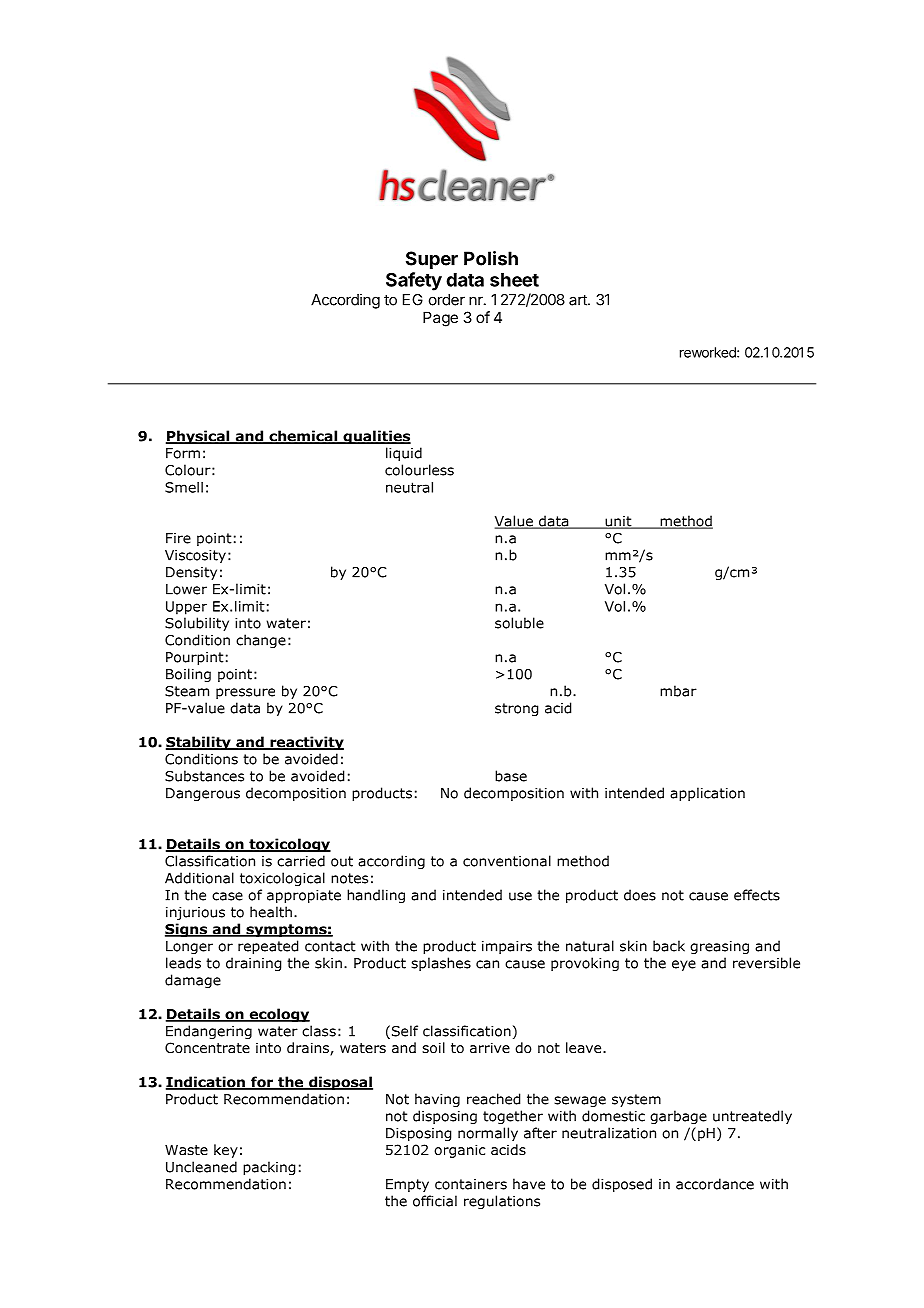 The width and height of the screenshot is (924, 1308). I want to click on does, so click(640, 895).
